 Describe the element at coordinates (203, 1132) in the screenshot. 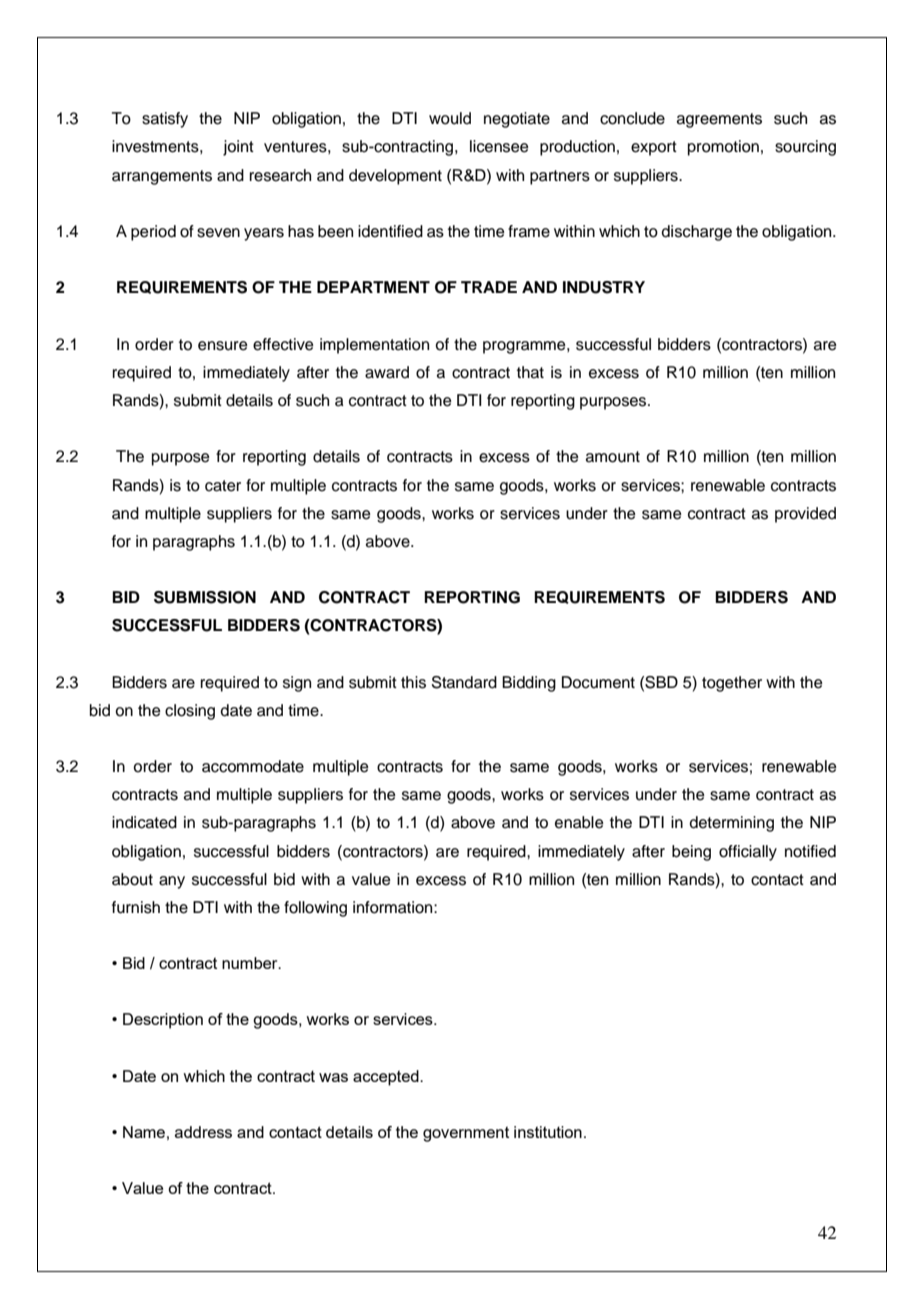

I see `address` at that location.
